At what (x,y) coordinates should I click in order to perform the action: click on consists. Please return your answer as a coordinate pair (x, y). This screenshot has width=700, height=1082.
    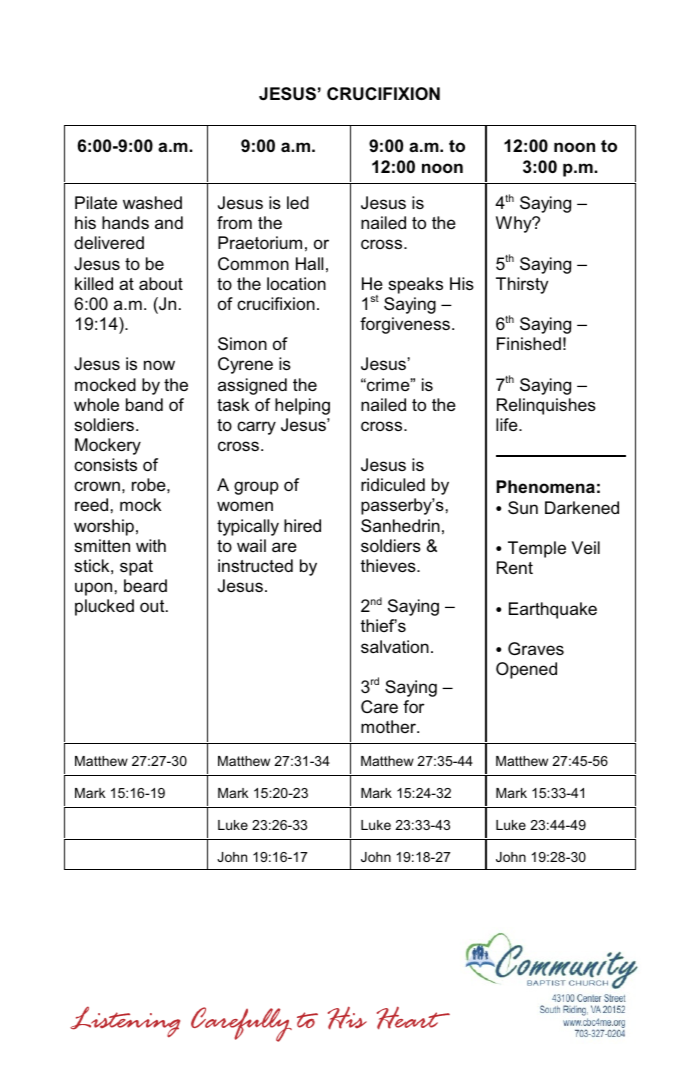
    Looking at the image, I should click on (105, 464).
